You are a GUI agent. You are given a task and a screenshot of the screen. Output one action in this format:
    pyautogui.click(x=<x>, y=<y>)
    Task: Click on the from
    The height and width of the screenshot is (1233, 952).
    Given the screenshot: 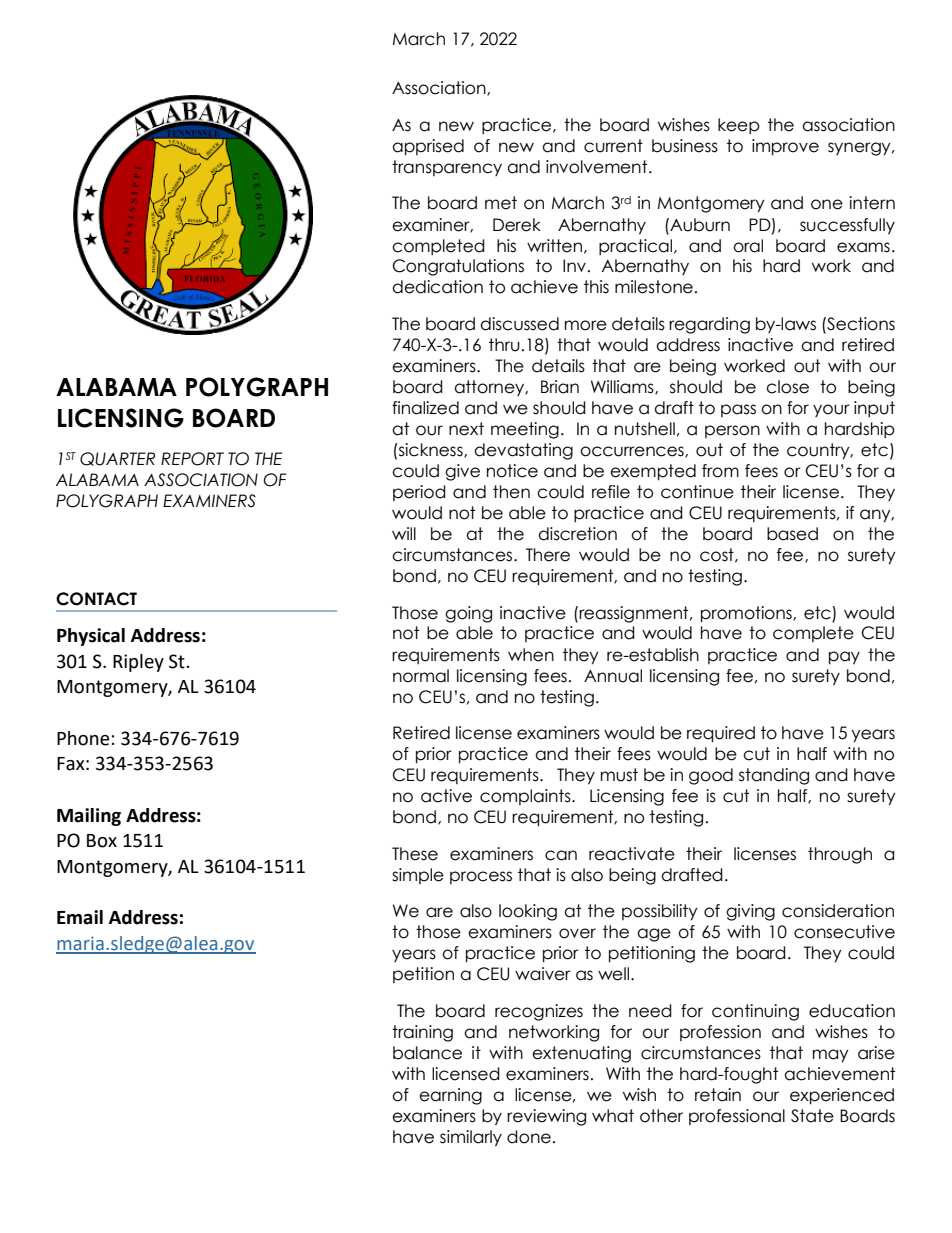 What is the action you would take?
    pyautogui.click(x=720, y=471)
